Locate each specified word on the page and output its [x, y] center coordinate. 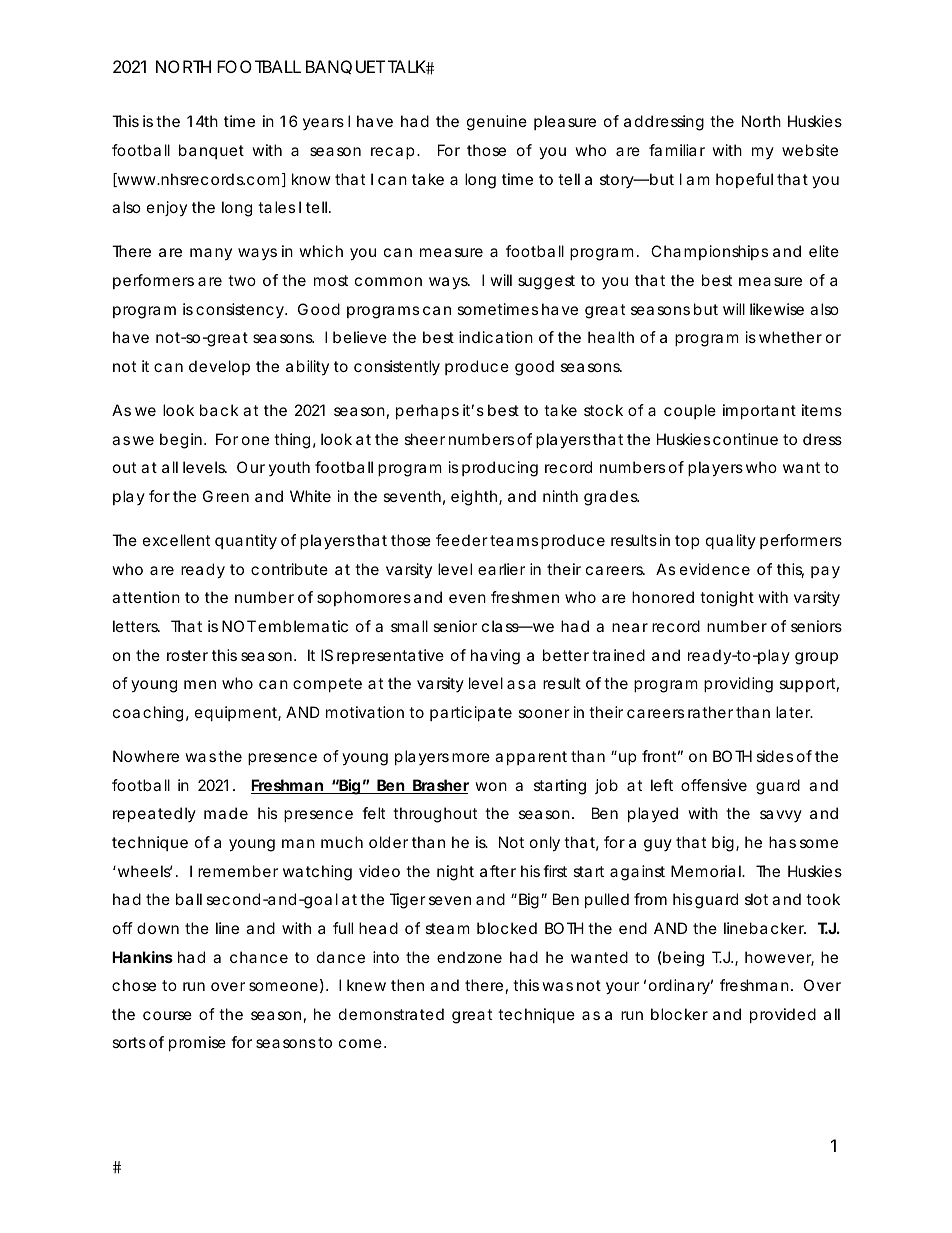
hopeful [744, 180]
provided [783, 1015]
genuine [497, 123]
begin [181, 441]
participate [471, 713]
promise [197, 1043]
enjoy [167, 208]
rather [710, 712]
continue [745, 439]
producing [500, 469]
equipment [238, 713]
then [407, 985]
